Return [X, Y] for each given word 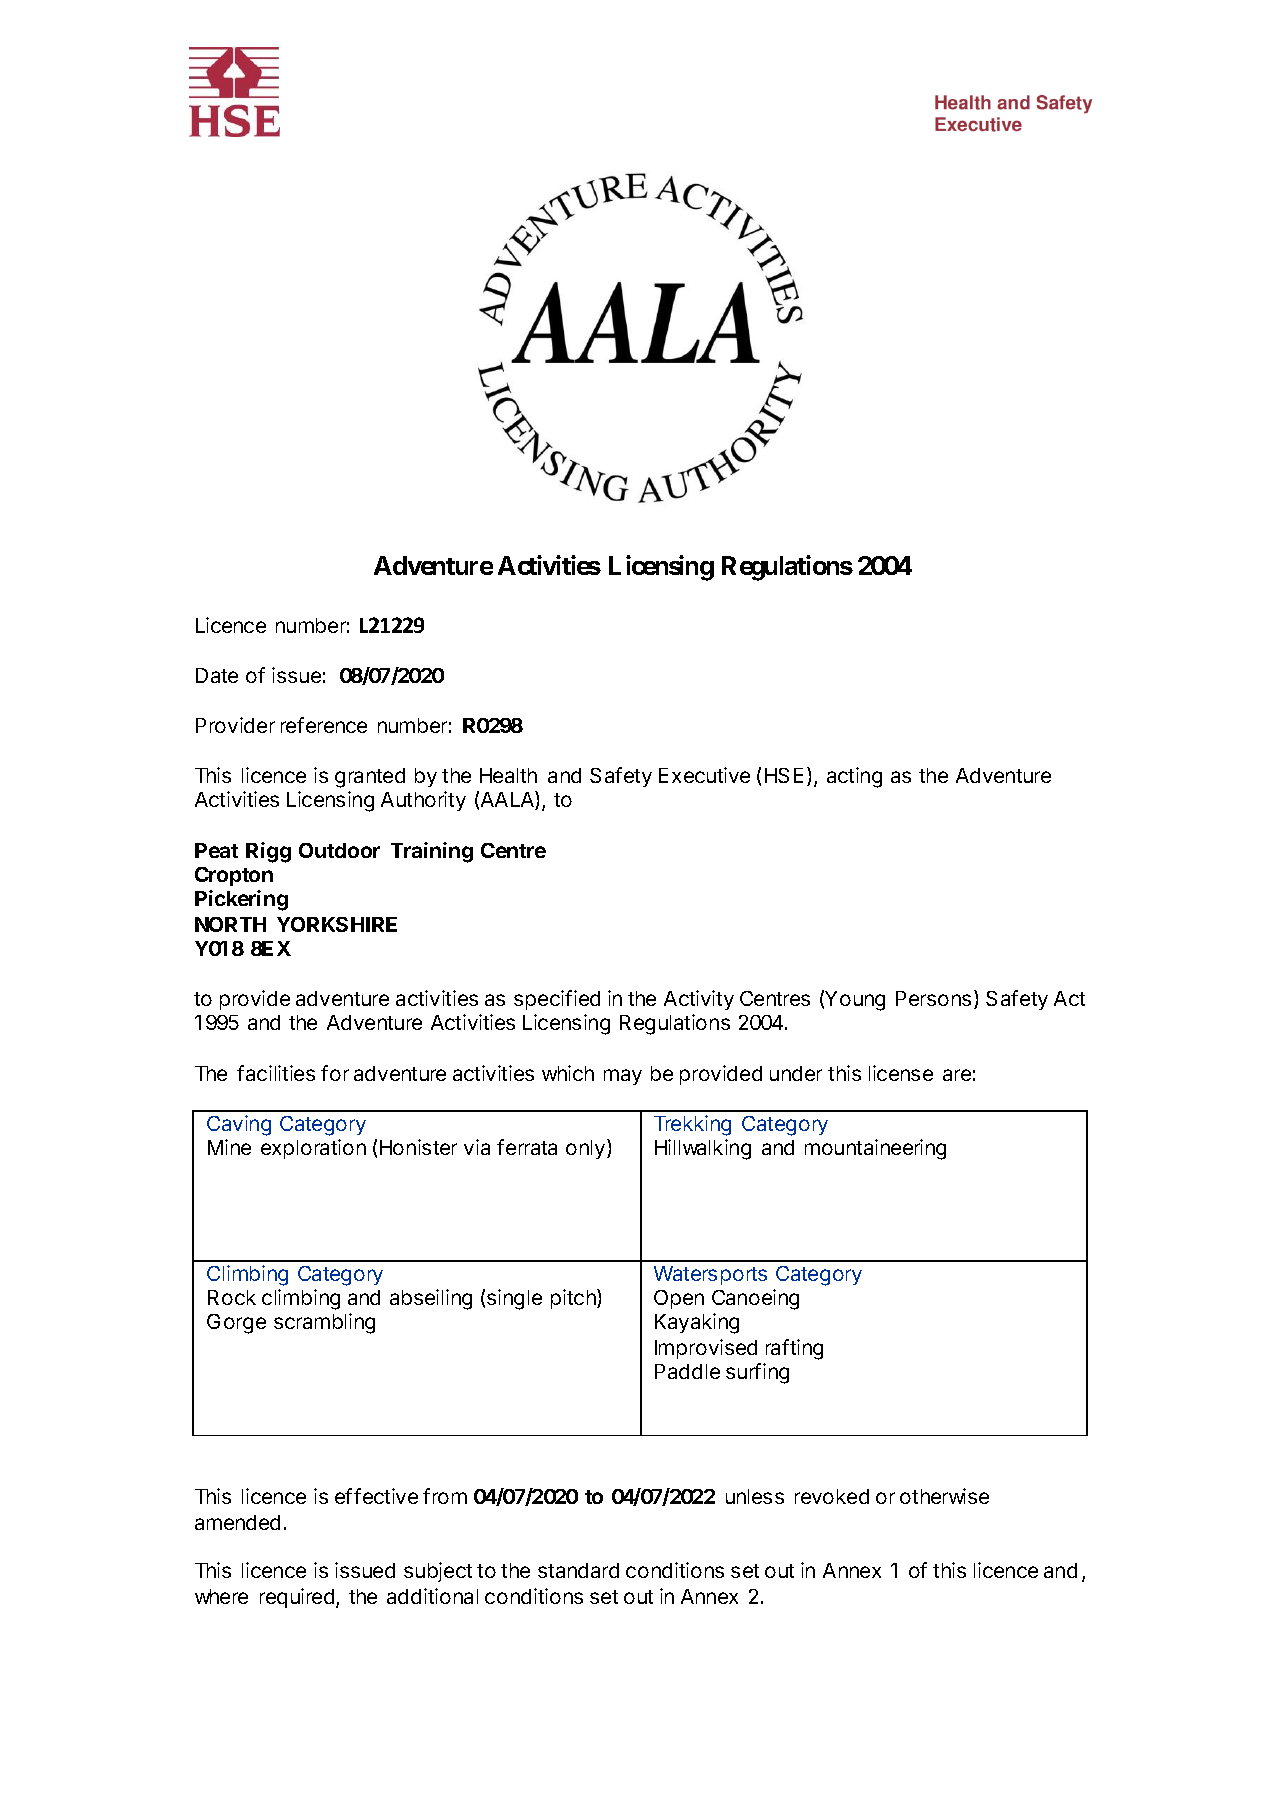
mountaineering [875, 1149]
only [585, 1149]
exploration [313, 1149]
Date [217, 675]
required [297, 1598]
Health [508, 775]
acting [854, 777]
